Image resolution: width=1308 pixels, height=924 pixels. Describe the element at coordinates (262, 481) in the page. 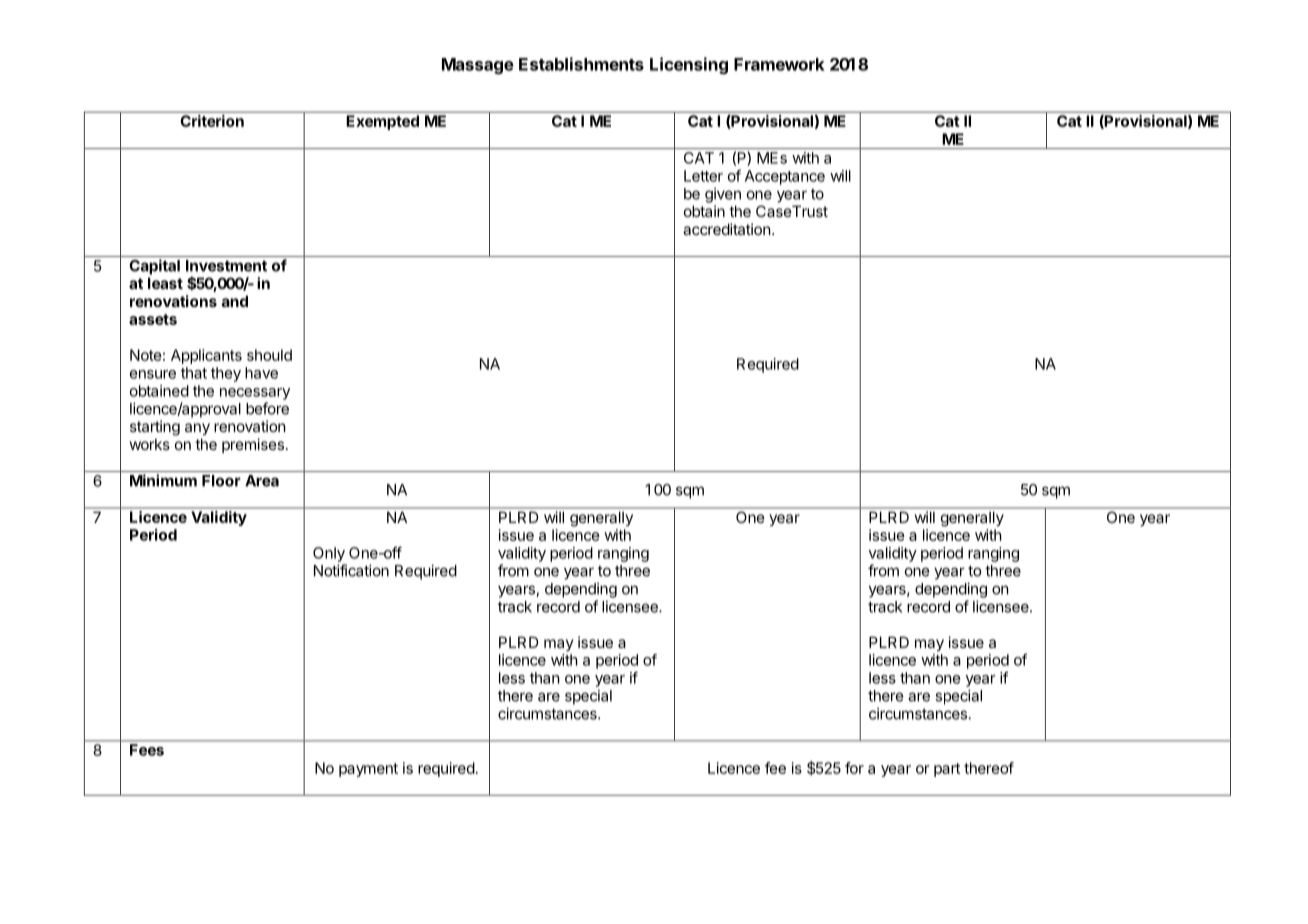

I see `Area` at that location.
